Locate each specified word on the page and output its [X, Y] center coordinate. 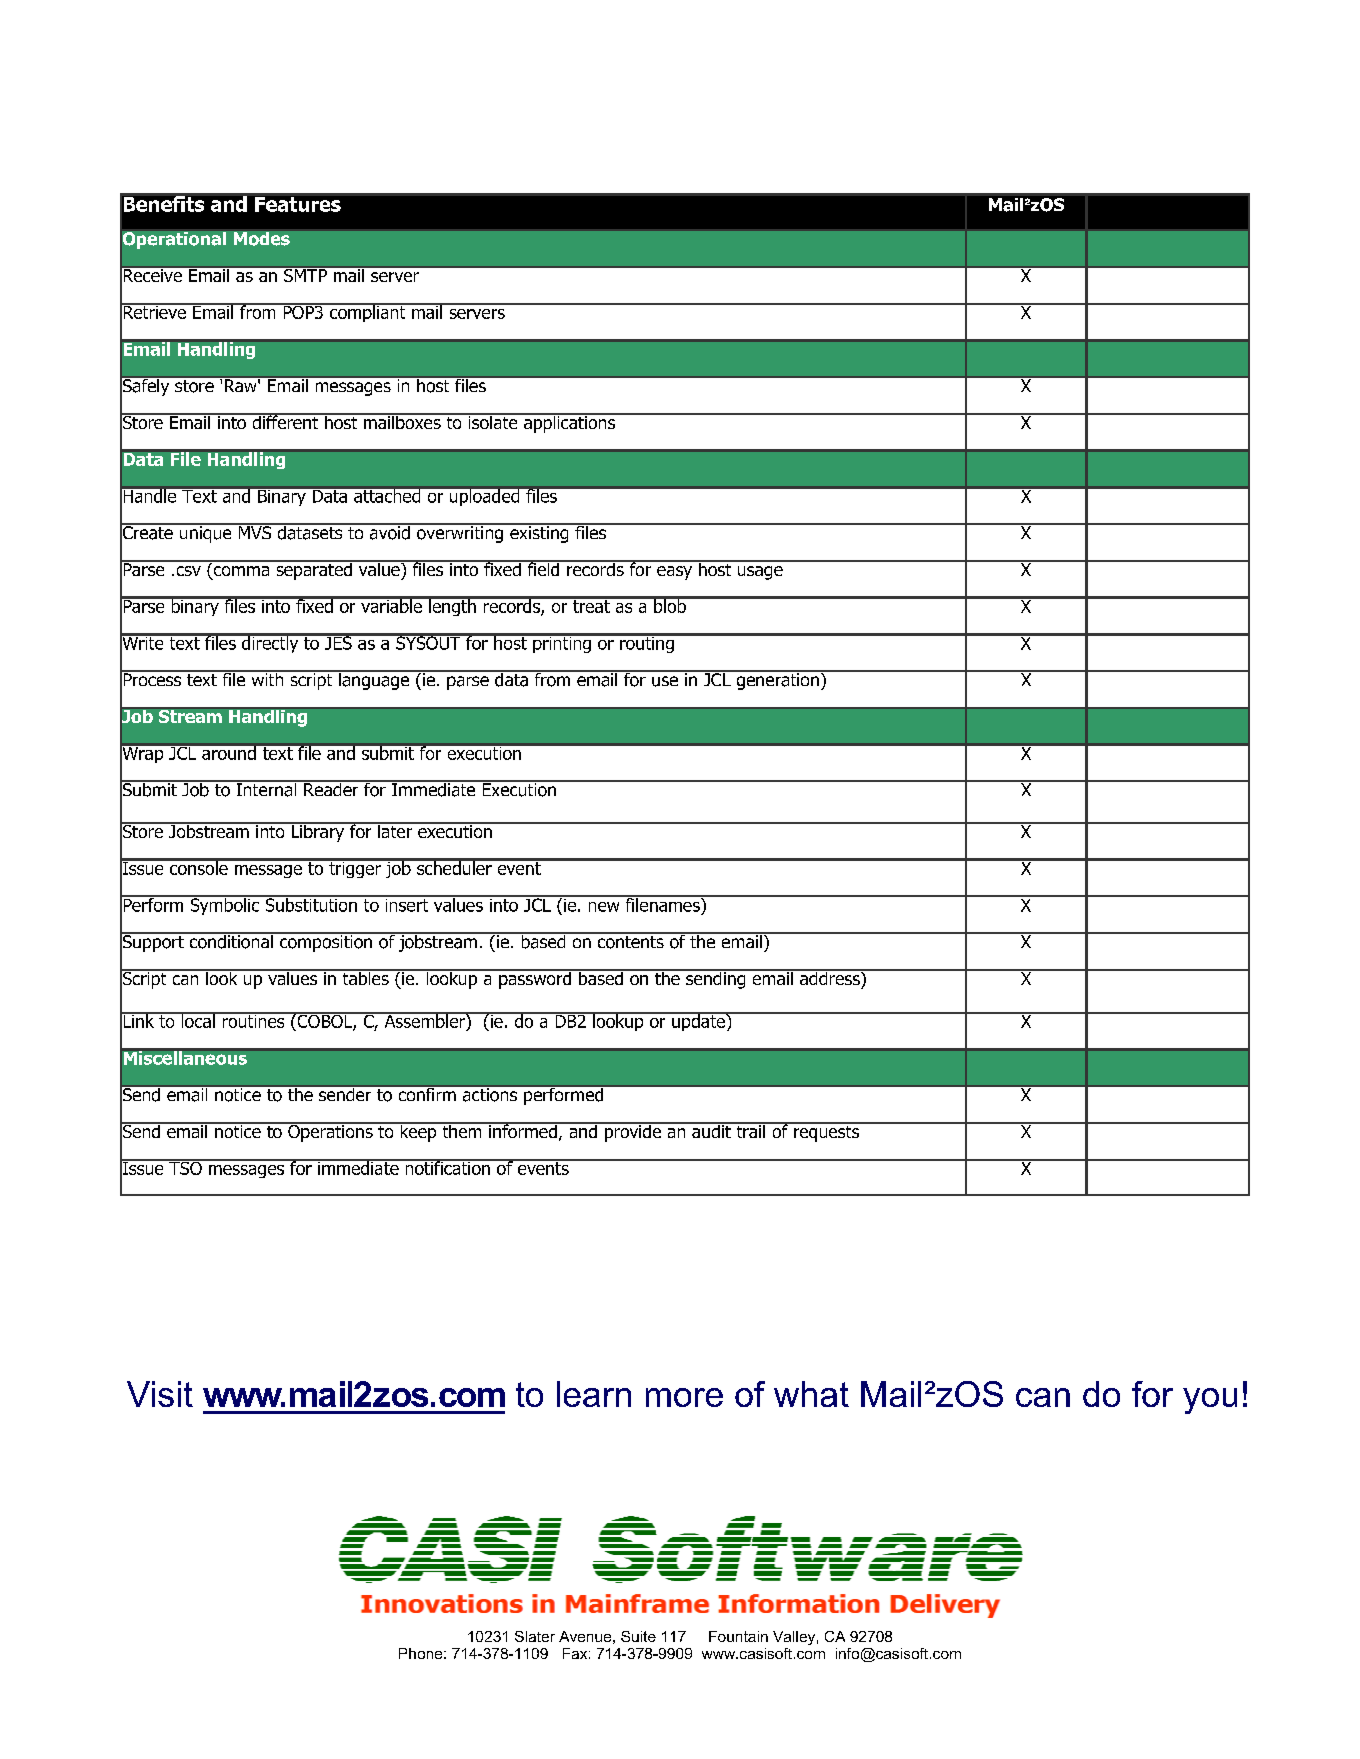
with [267, 678]
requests [827, 1132]
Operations [330, 1132]
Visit [160, 1394]
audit [711, 1130]
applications [569, 423]
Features [298, 204]
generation [777, 680]
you [1210, 1401]
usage [760, 573]
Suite [638, 1636]
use [665, 681]
